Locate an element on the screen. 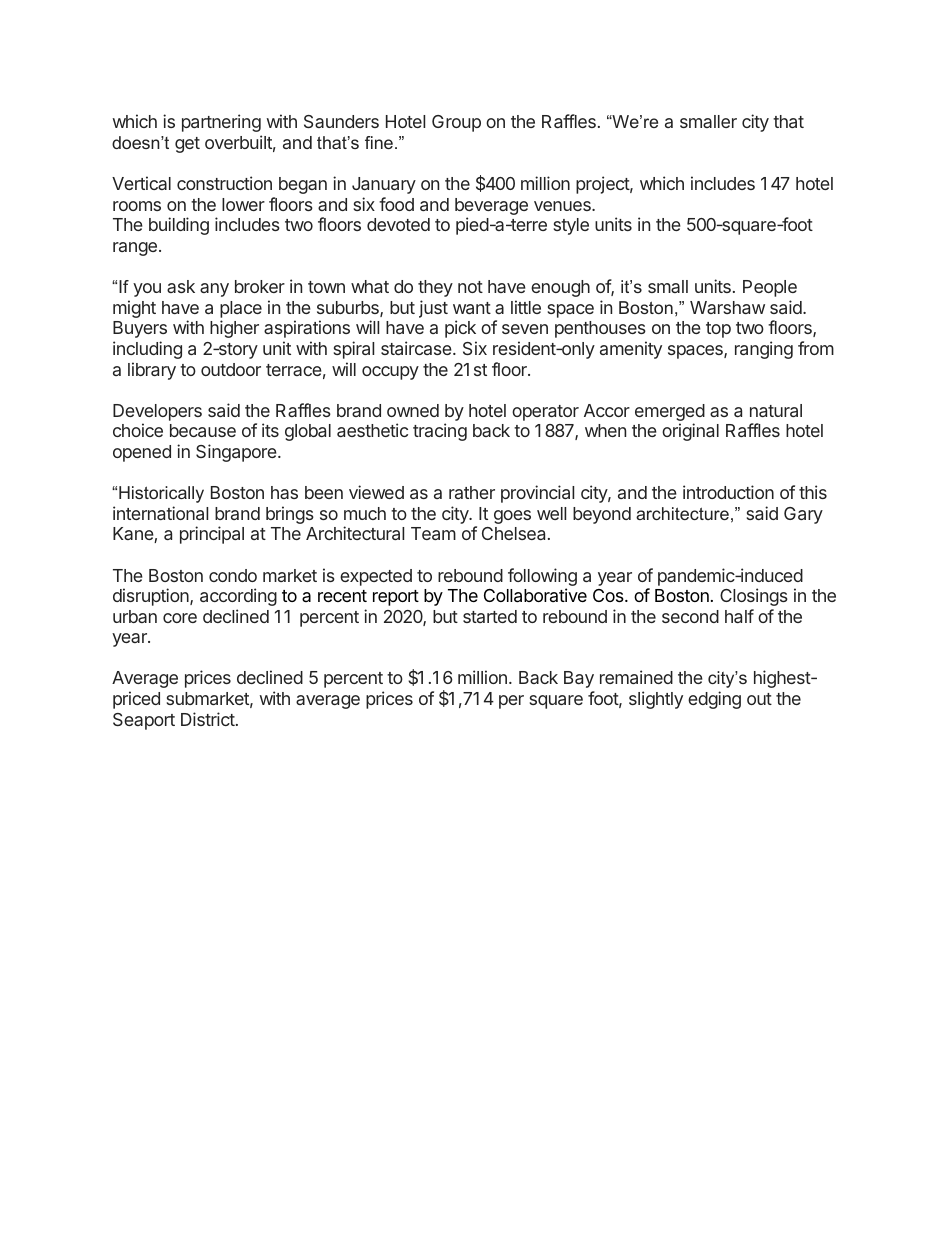 The image size is (952, 1233). District is located at coordinates (208, 719).
